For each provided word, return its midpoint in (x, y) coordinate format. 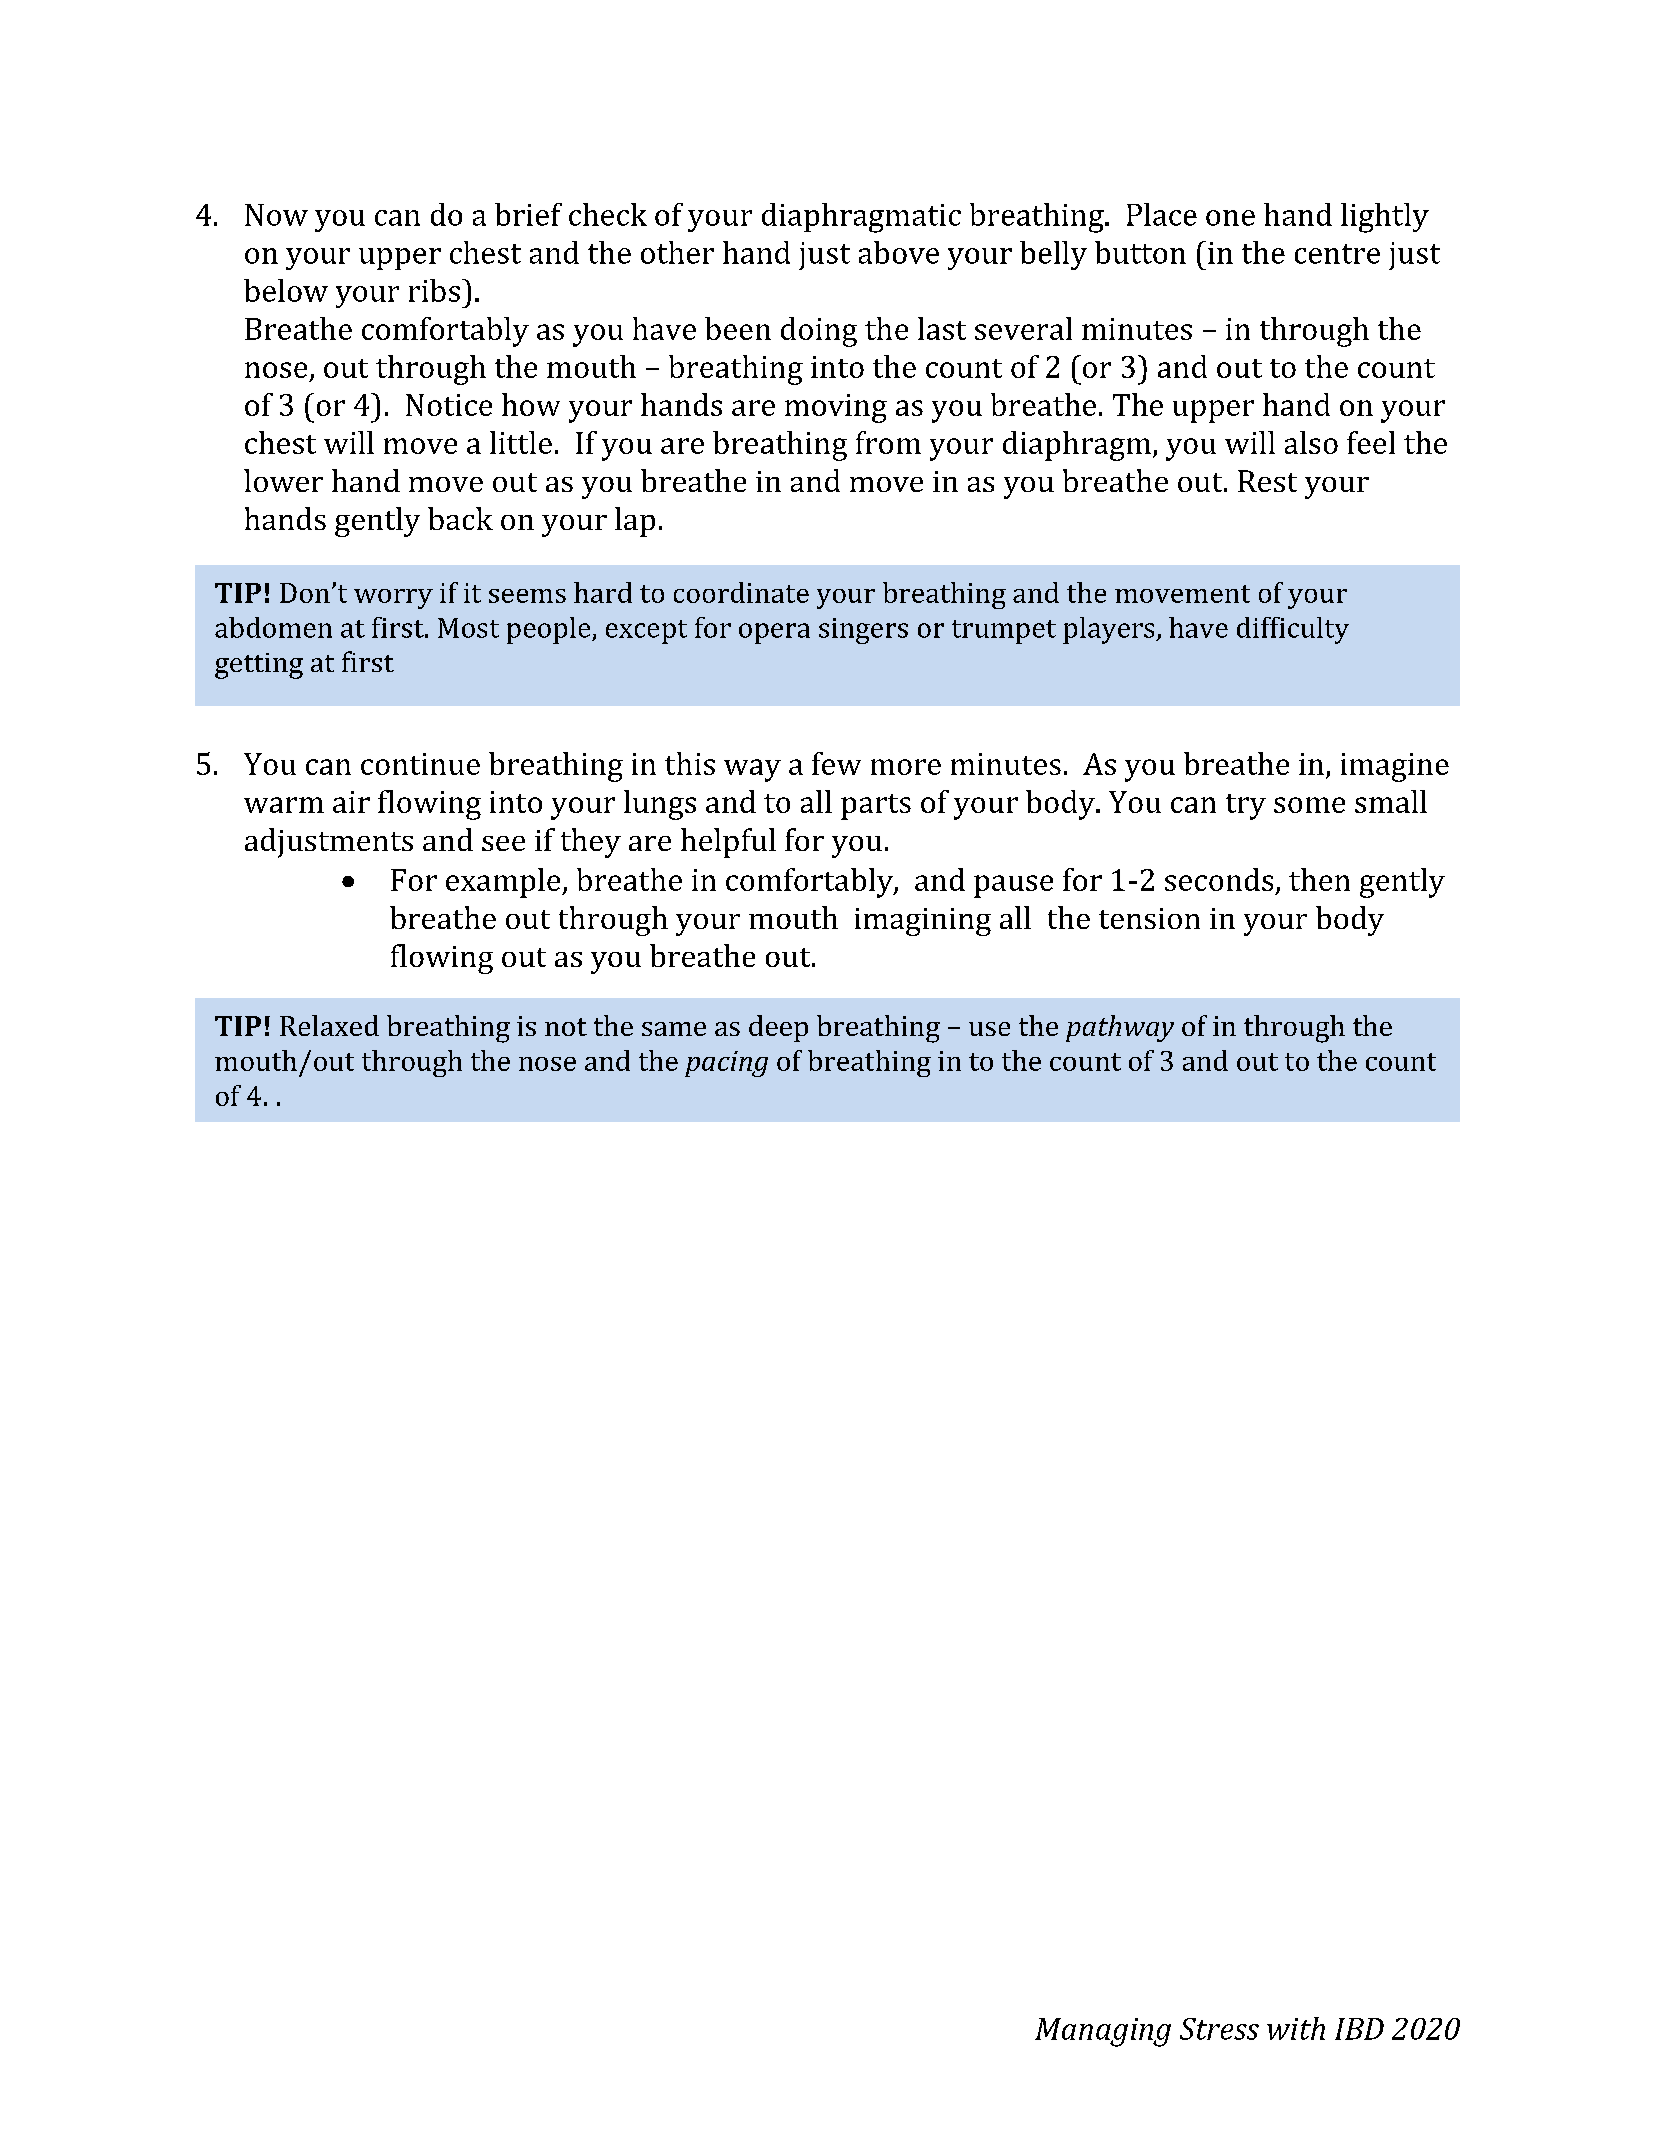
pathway (1120, 1028)
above (899, 252)
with (1296, 2028)
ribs (434, 290)
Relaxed (329, 1025)
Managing (1103, 2032)
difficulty (1293, 630)
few (836, 763)
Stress (1219, 2029)
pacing (726, 1064)
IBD (1359, 2029)
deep (778, 1028)
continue (420, 764)
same (674, 1029)
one (1230, 218)
